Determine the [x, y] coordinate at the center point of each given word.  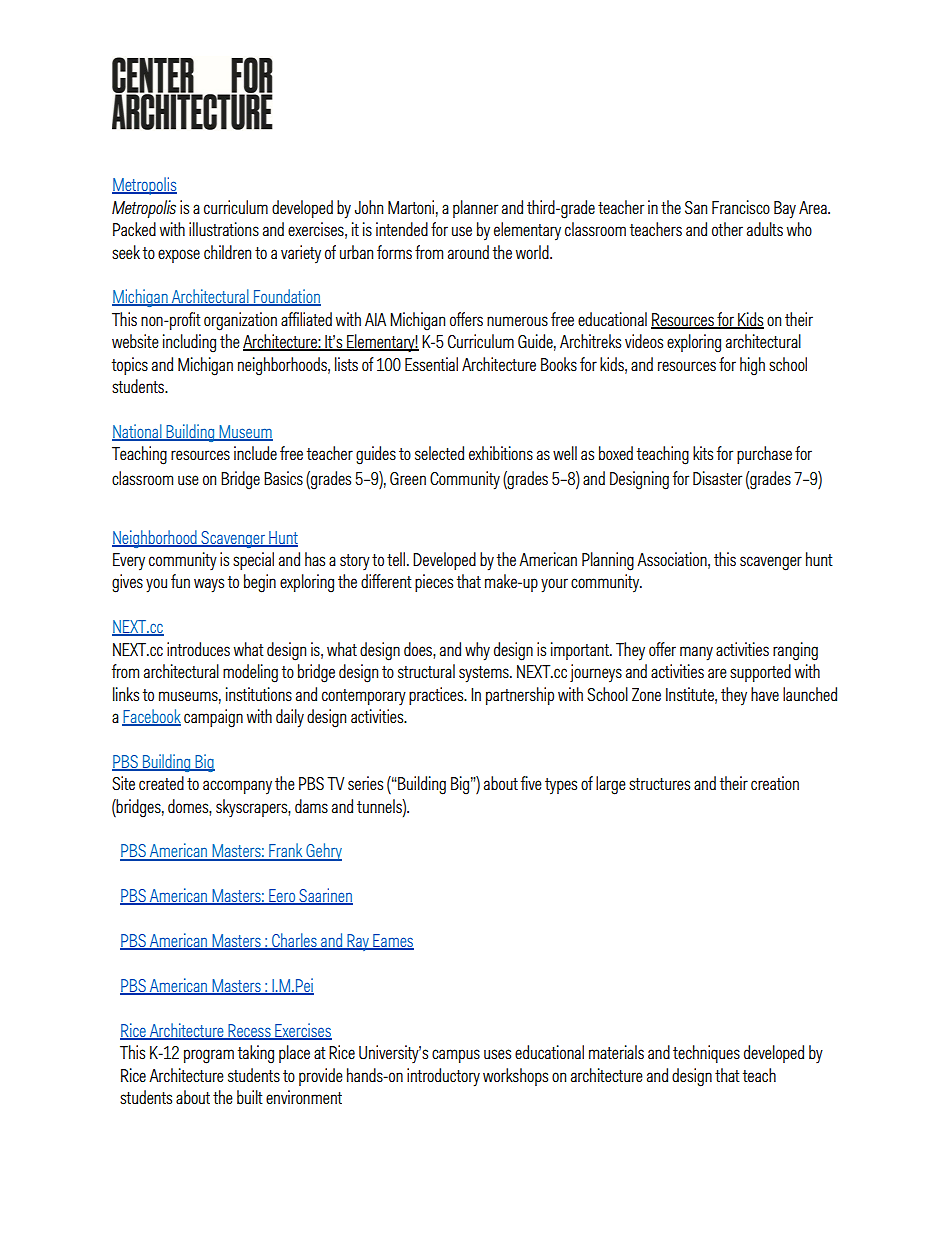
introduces [198, 649]
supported [760, 673]
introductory [443, 1077]
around [468, 252]
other [727, 229]
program [209, 1056]
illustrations [224, 229]
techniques [706, 1054]
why [477, 651]
